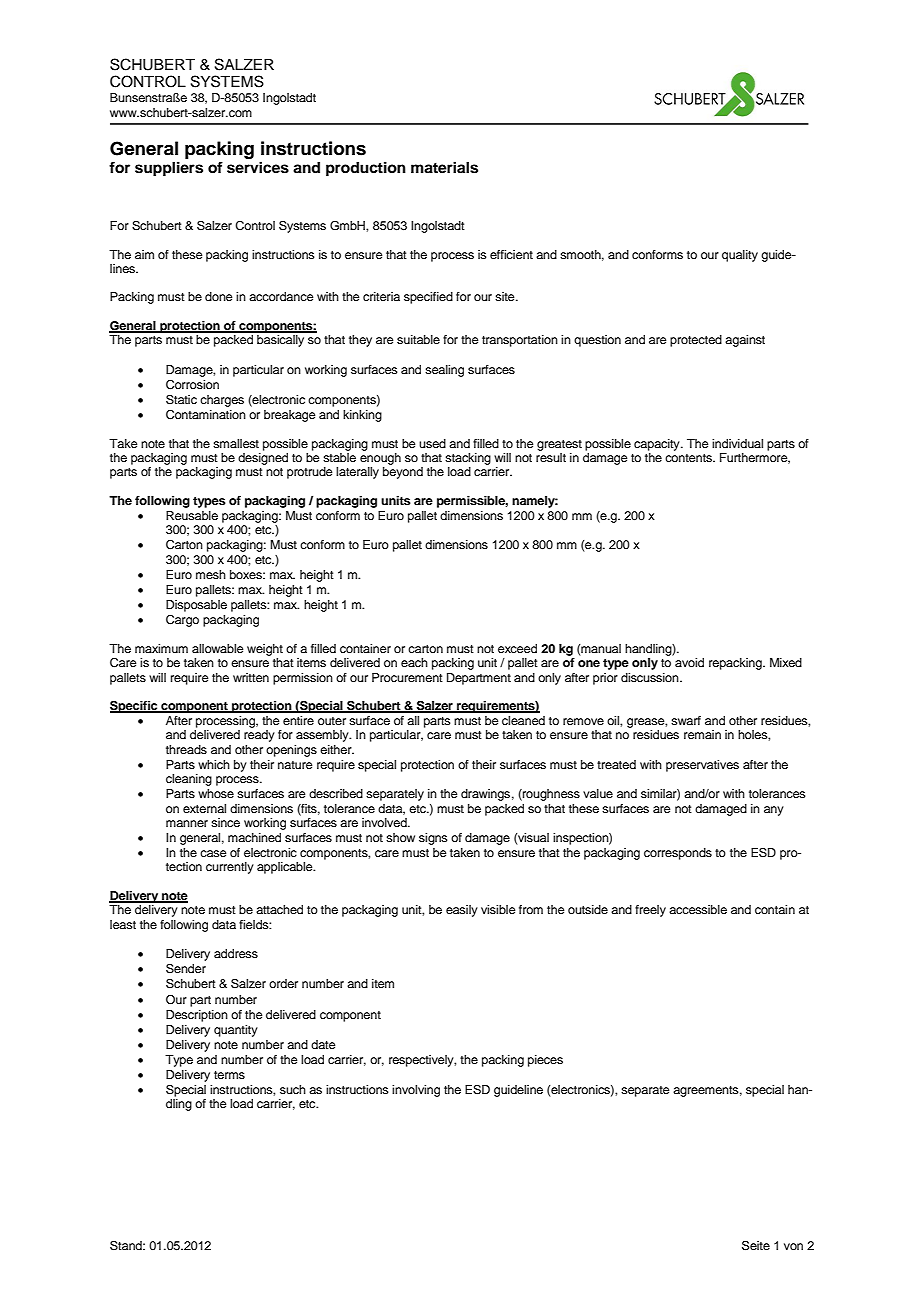 Image resolution: width=924 pixels, height=1308 pixels. I want to click on contents, so click(690, 458).
